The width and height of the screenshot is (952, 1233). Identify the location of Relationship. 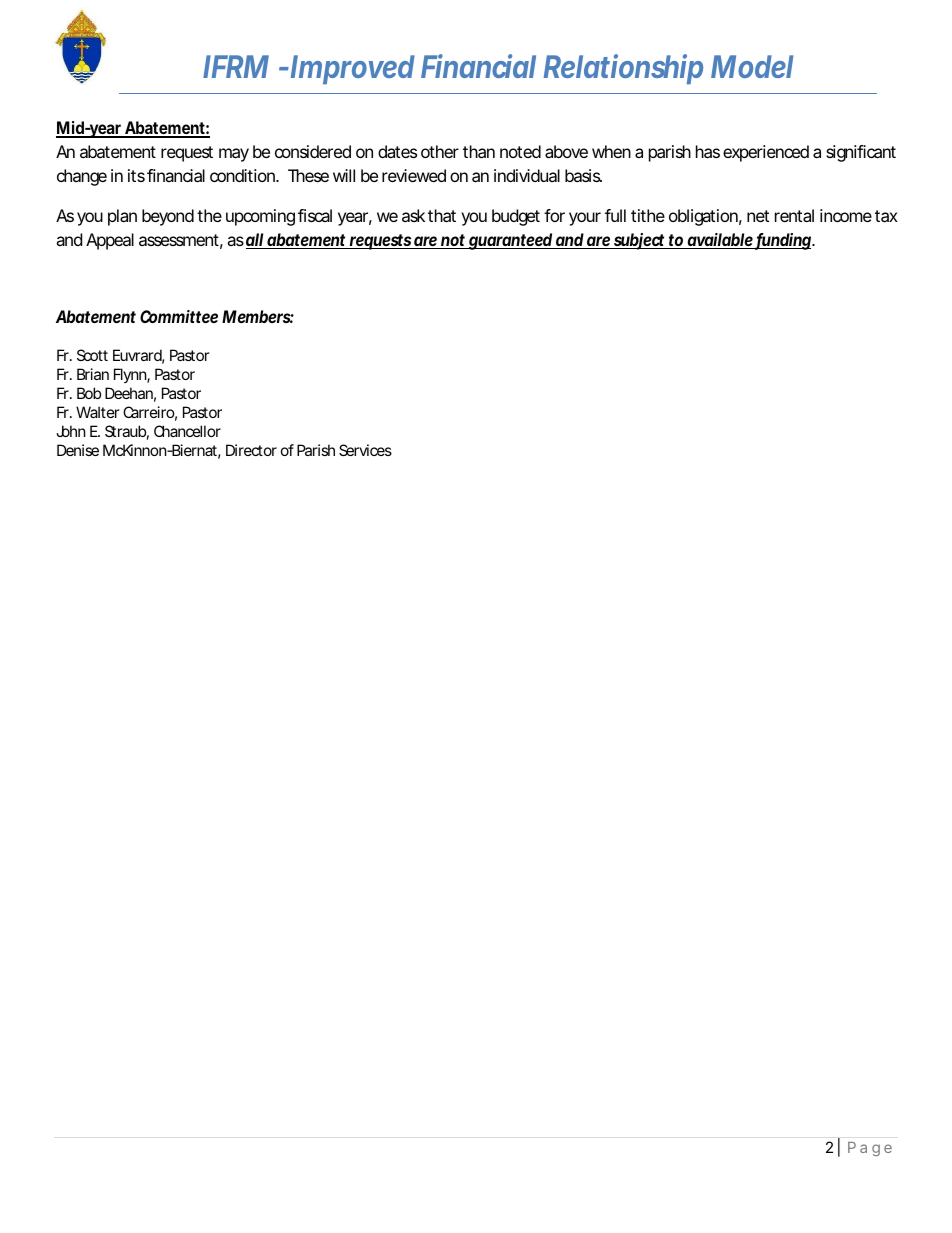
(623, 69).
